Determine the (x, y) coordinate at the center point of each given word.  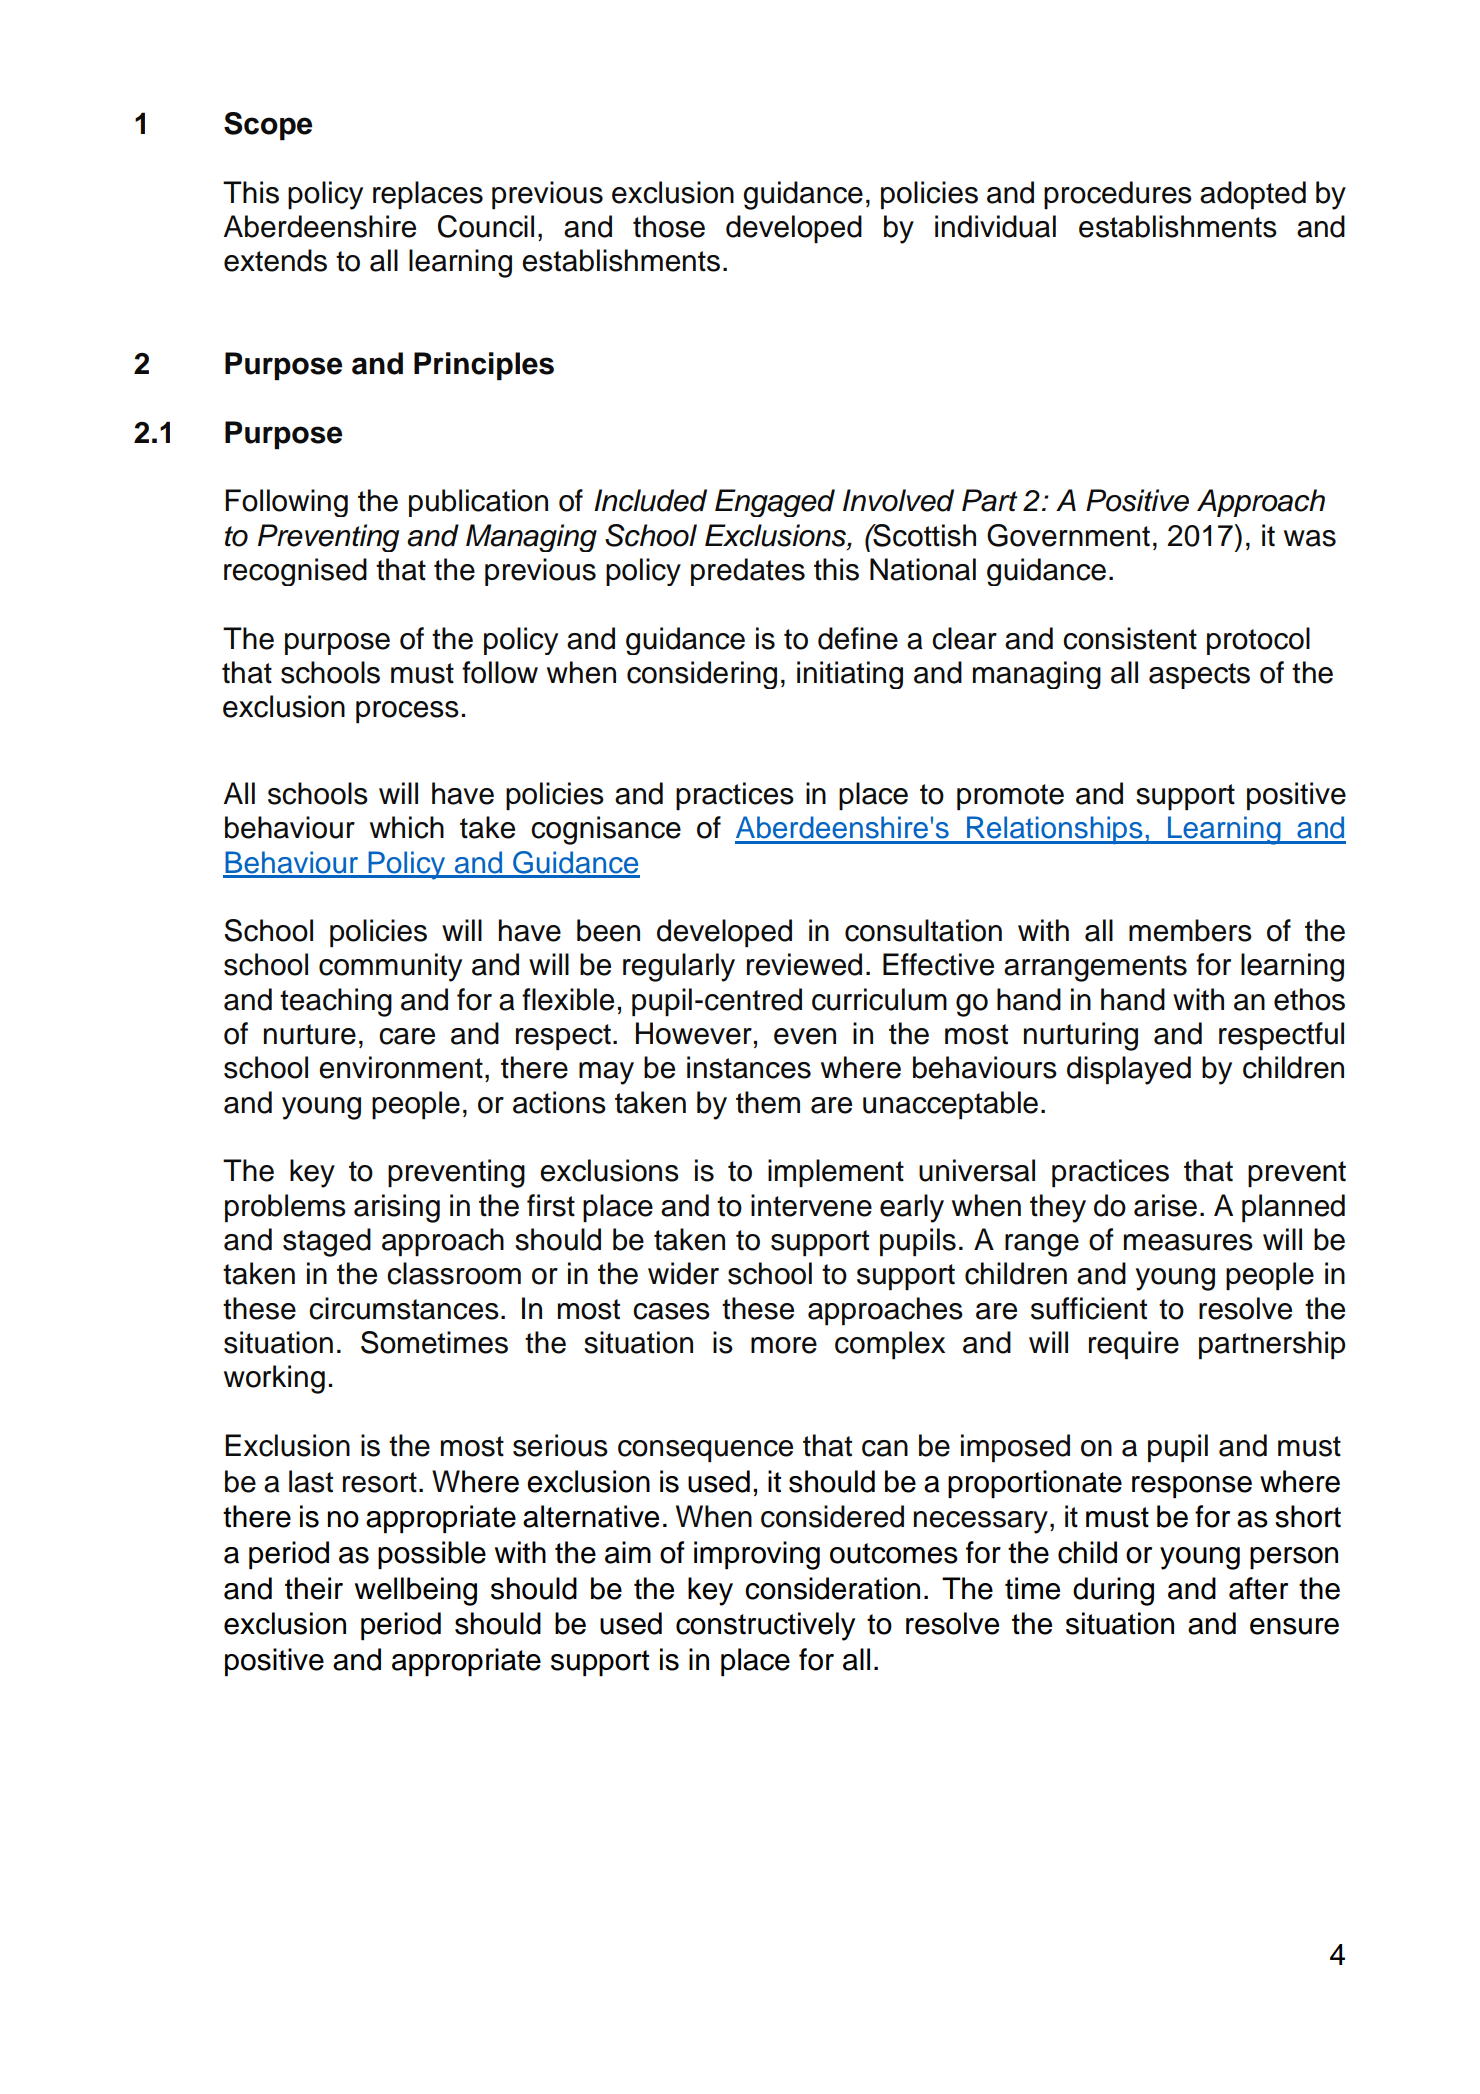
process (407, 712)
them (768, 1102)
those (669, 226)
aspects (1199, 676)
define (858, 638)
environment (401, 1067)
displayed (1129, 1070)
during (1113, 1591)
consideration (832, 1588)
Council (486, 226)
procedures (1118, 195)
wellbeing (416, 1591)
